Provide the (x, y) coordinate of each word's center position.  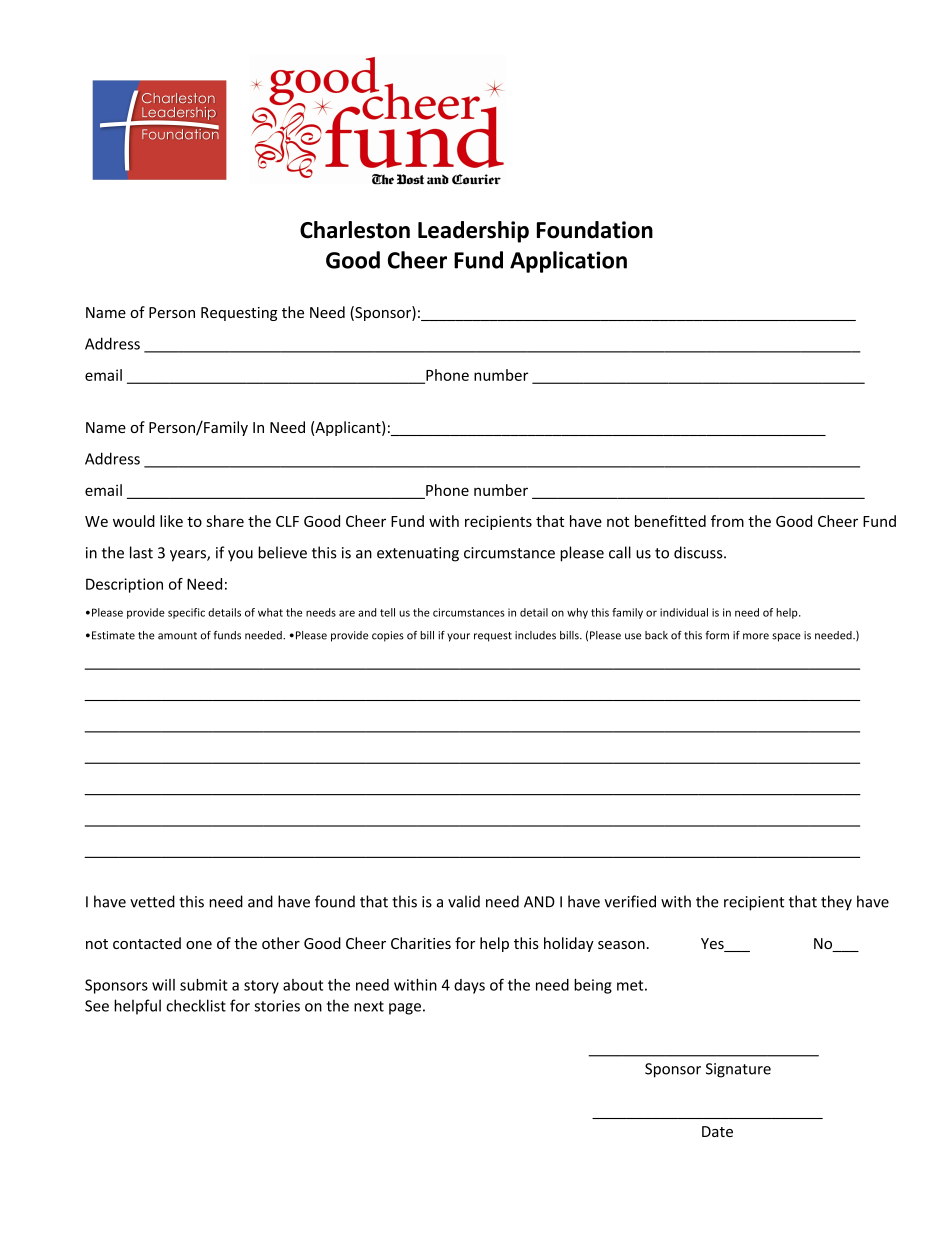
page (405, 1009)
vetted (152, 901)
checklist (196, 1005)
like (171, 521)
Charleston (355, 230)
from (727, 521)
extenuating (418, 554)
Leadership (473, 232)
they (836, 903)
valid (464, 901)
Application (568, 262)
